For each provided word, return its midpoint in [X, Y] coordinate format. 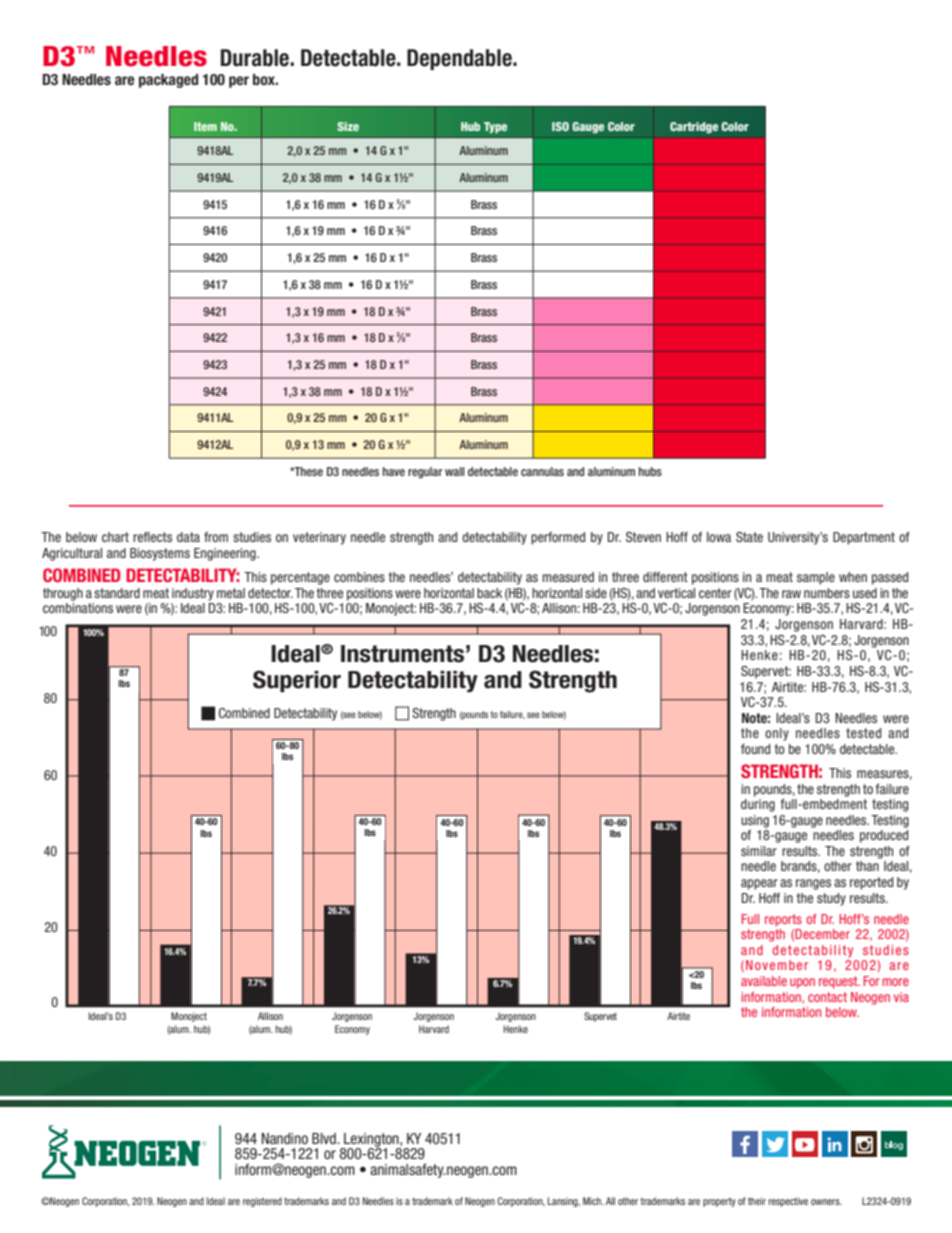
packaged [168, 81]
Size [348, 126]
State [749, 537]
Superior [297, 681]
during [758, 805]
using [755, 821]
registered [262, 1202]
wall [454, 471]
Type [495, 127]
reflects [152, 537]
